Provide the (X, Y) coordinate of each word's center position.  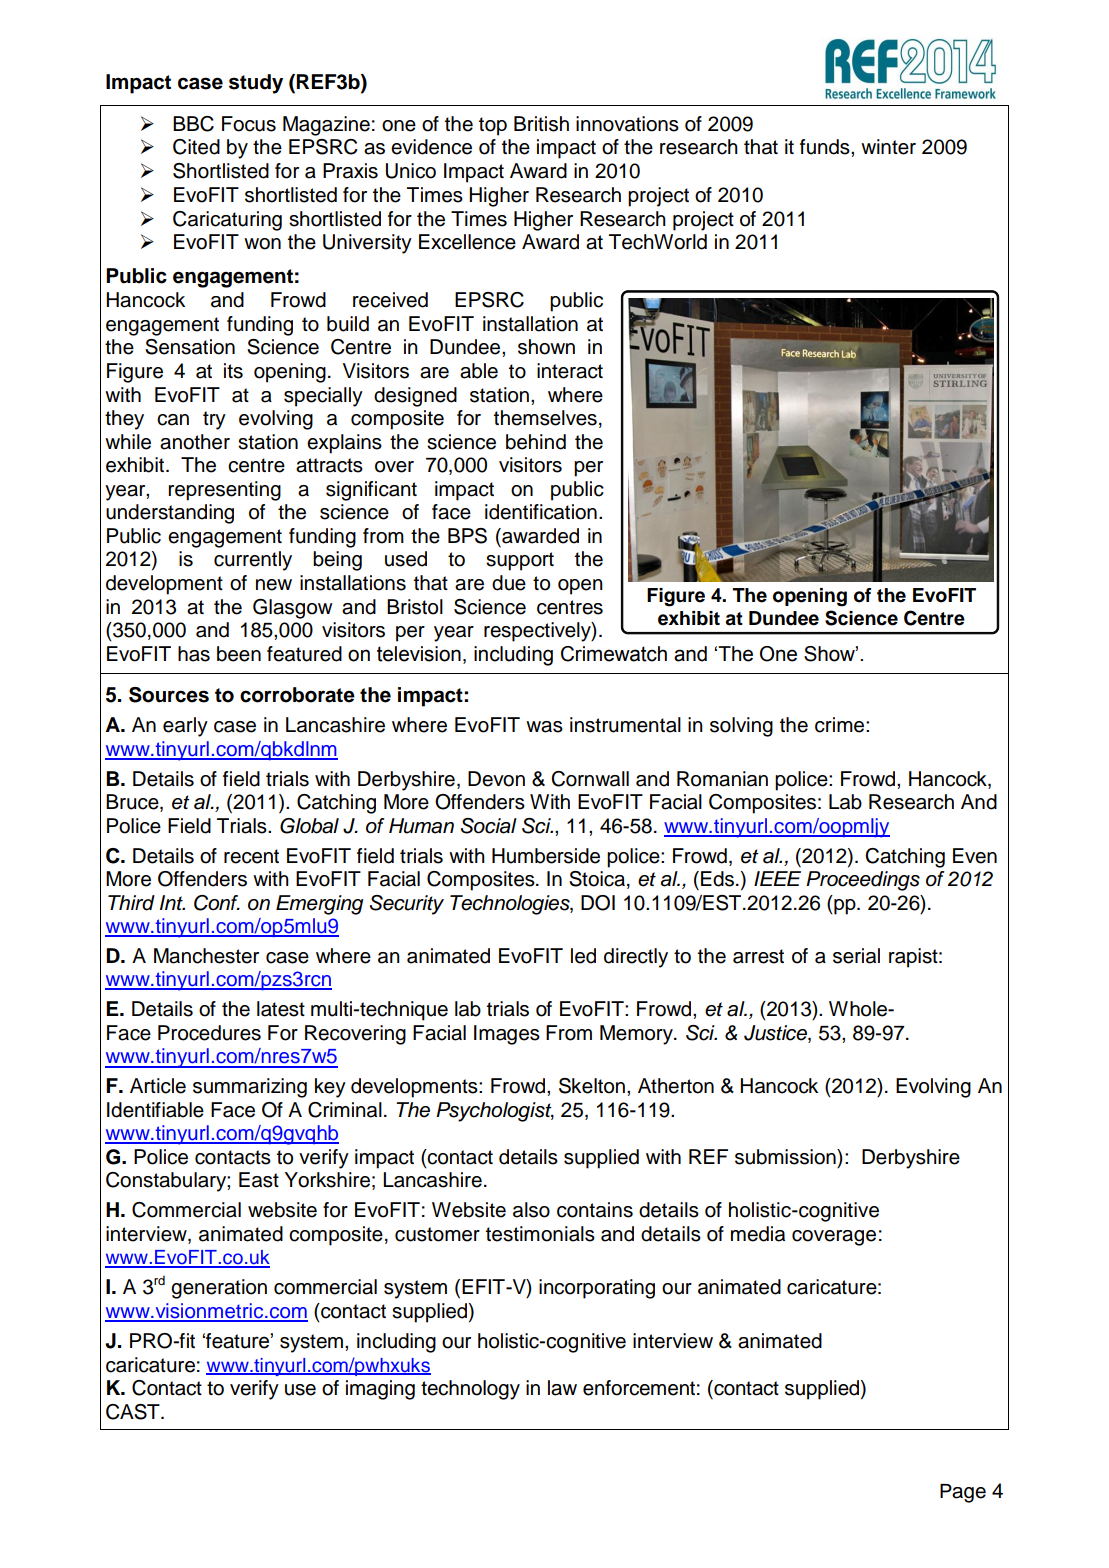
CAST (134, 1412)
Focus (249, 124)
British (541, 124)
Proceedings (863, 881)
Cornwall (590, 779)
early (185, 727)
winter (888, 147)
